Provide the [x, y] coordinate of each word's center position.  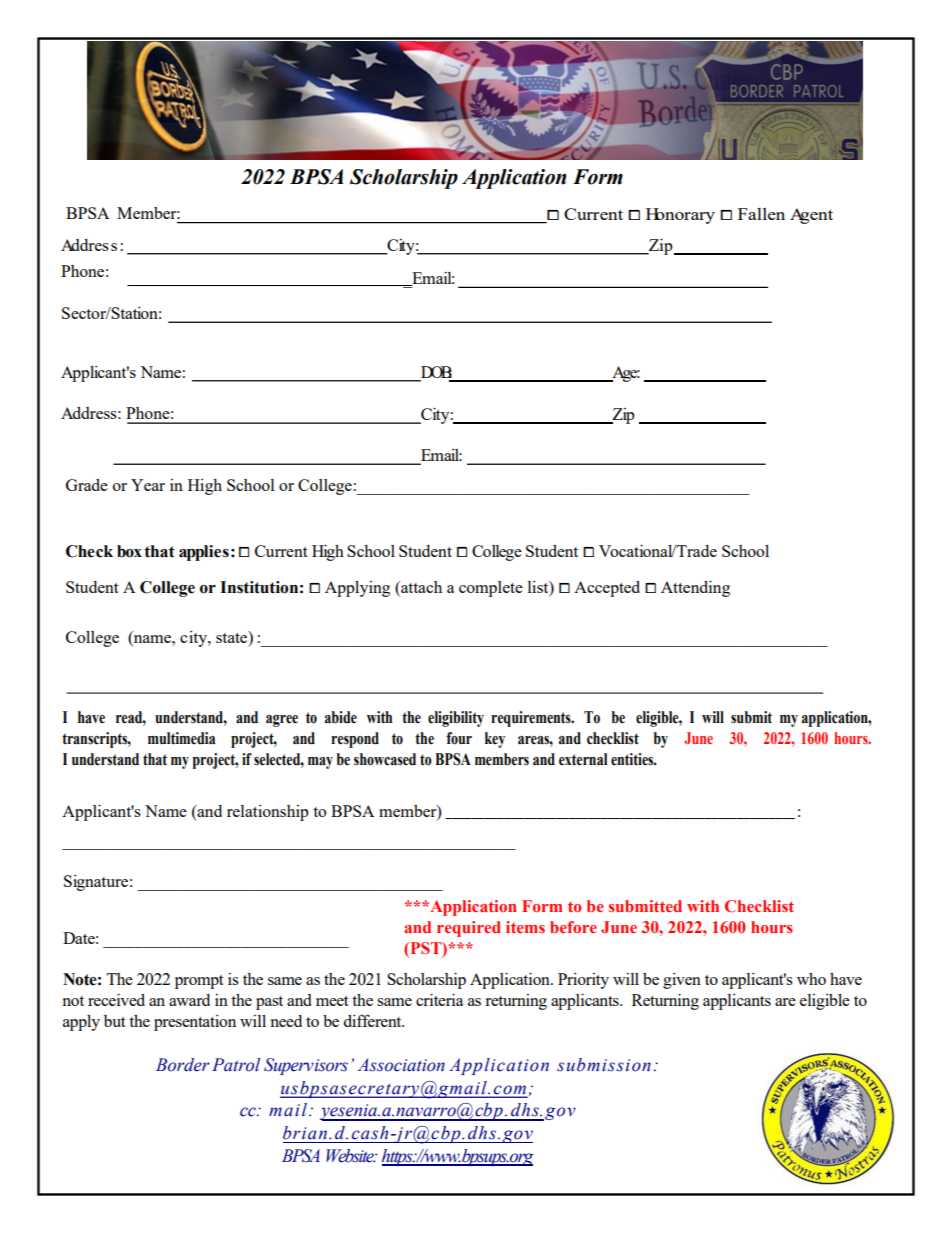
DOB [436, 372]
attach [420, 588]
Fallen [761, 214]
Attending [695, 588]
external [583, 759]
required [469, 929]
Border [183, 1065]
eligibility [456, 719]
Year [148, 485]
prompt [199, 982]
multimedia [181, 738]
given [682, 981]
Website [351, 1156]
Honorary [680, 216]
